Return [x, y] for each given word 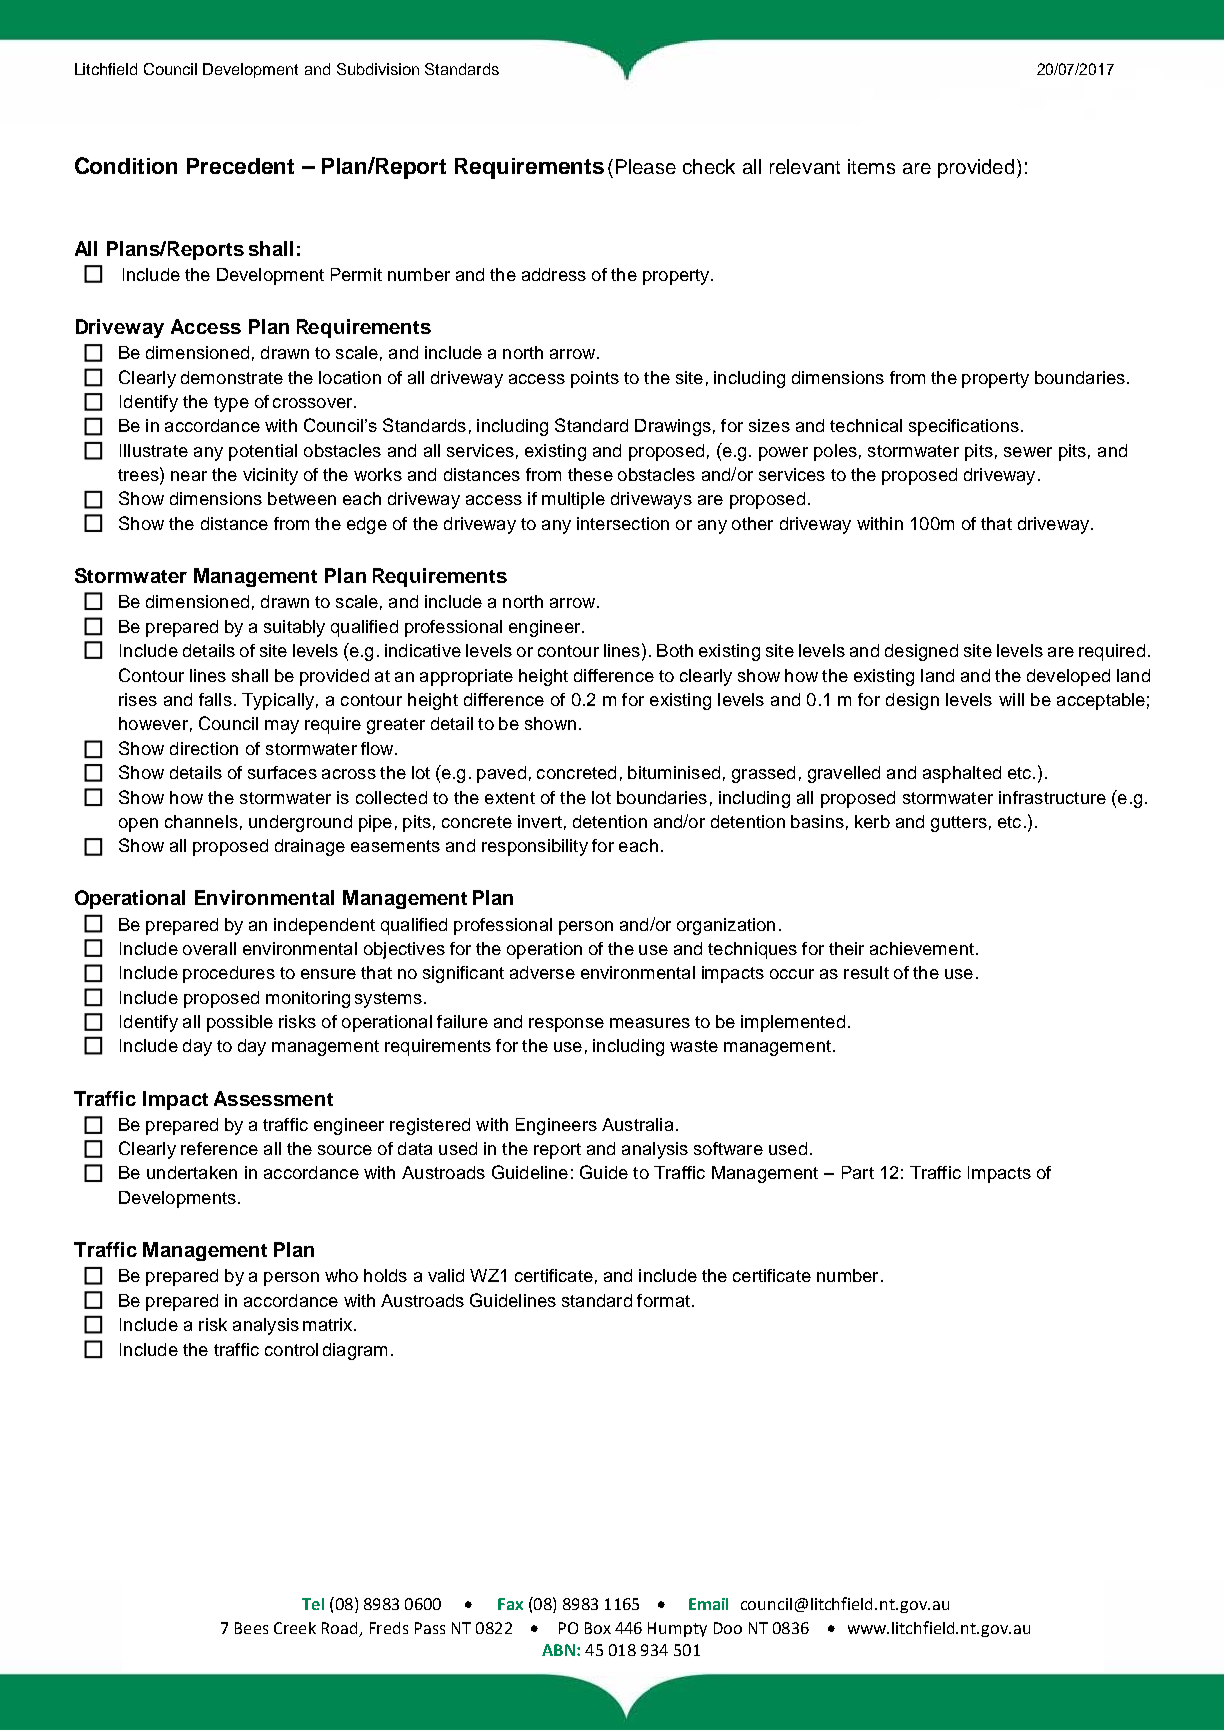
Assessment [273, 1098]
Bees [251, 1628]
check [709, 166]
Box [598, 1628]
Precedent [240, 166]
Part [858, 1172]
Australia [637, 1124]
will [1011, 699]
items [871, 166]
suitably [294, 628]
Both [675, 650]
